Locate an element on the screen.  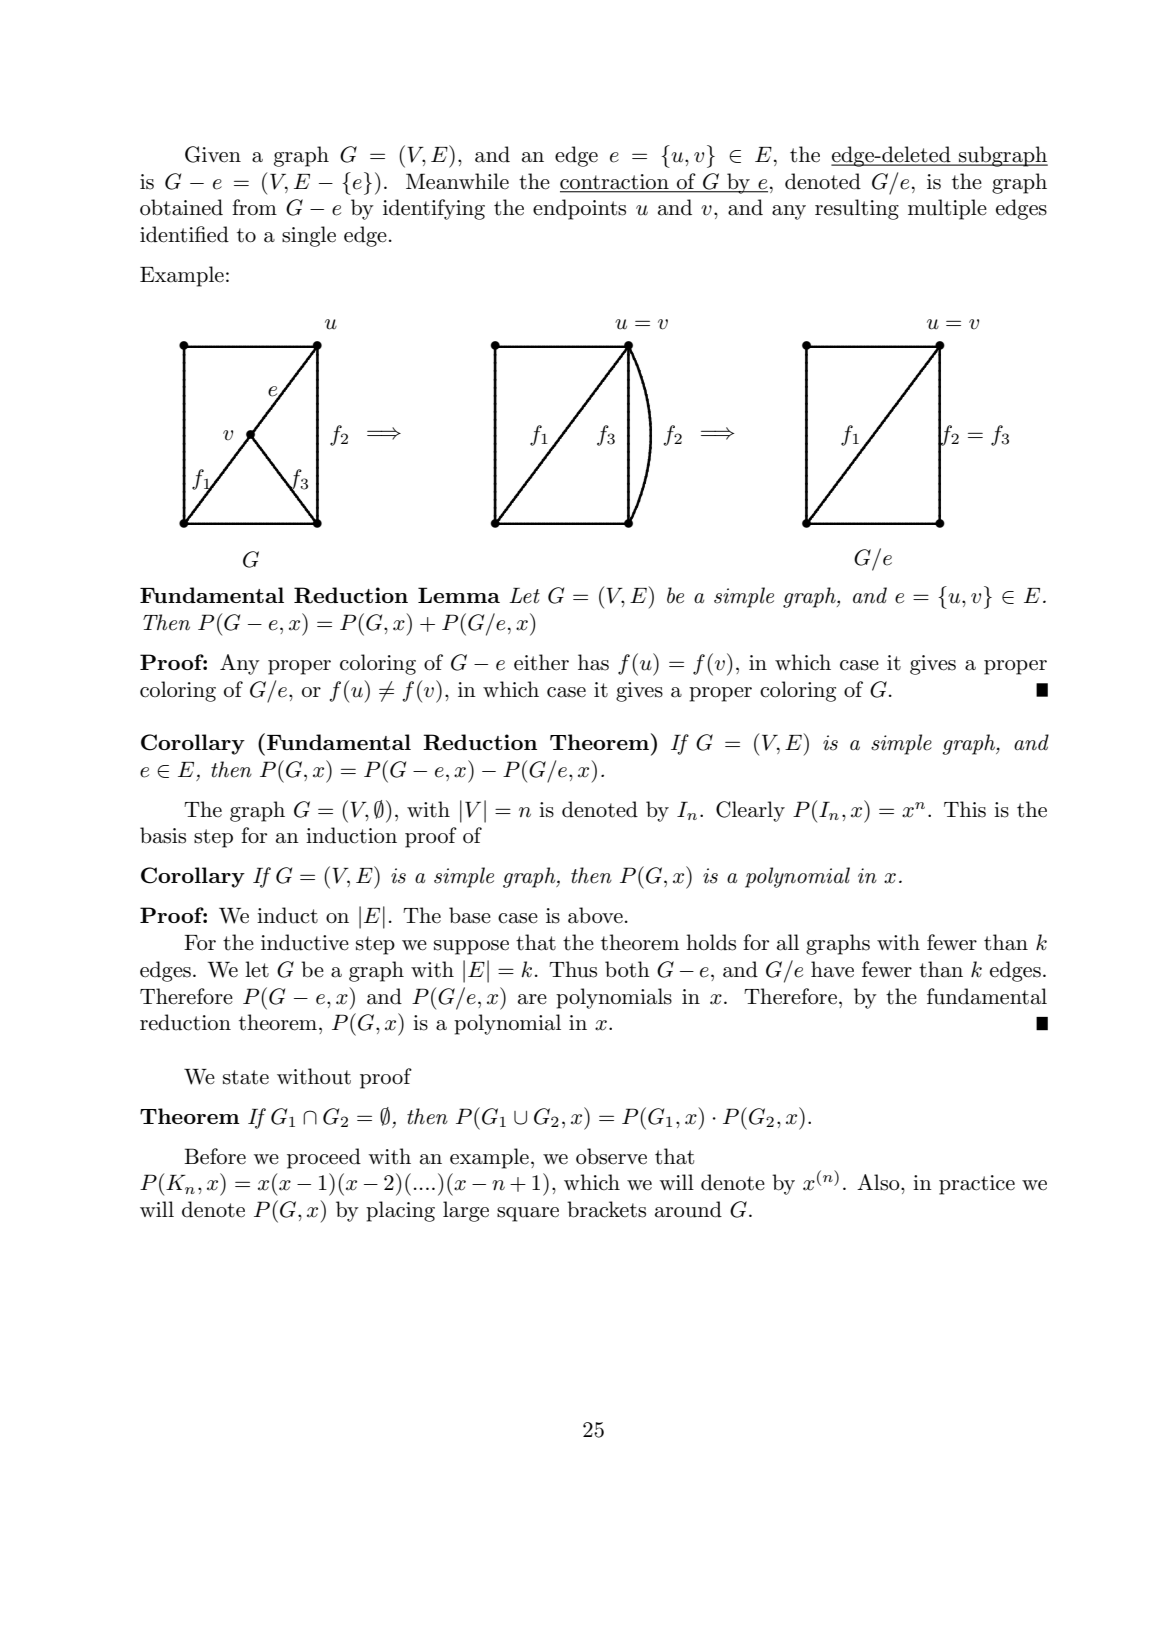
endpoints is located at coordinates (579, 209).
